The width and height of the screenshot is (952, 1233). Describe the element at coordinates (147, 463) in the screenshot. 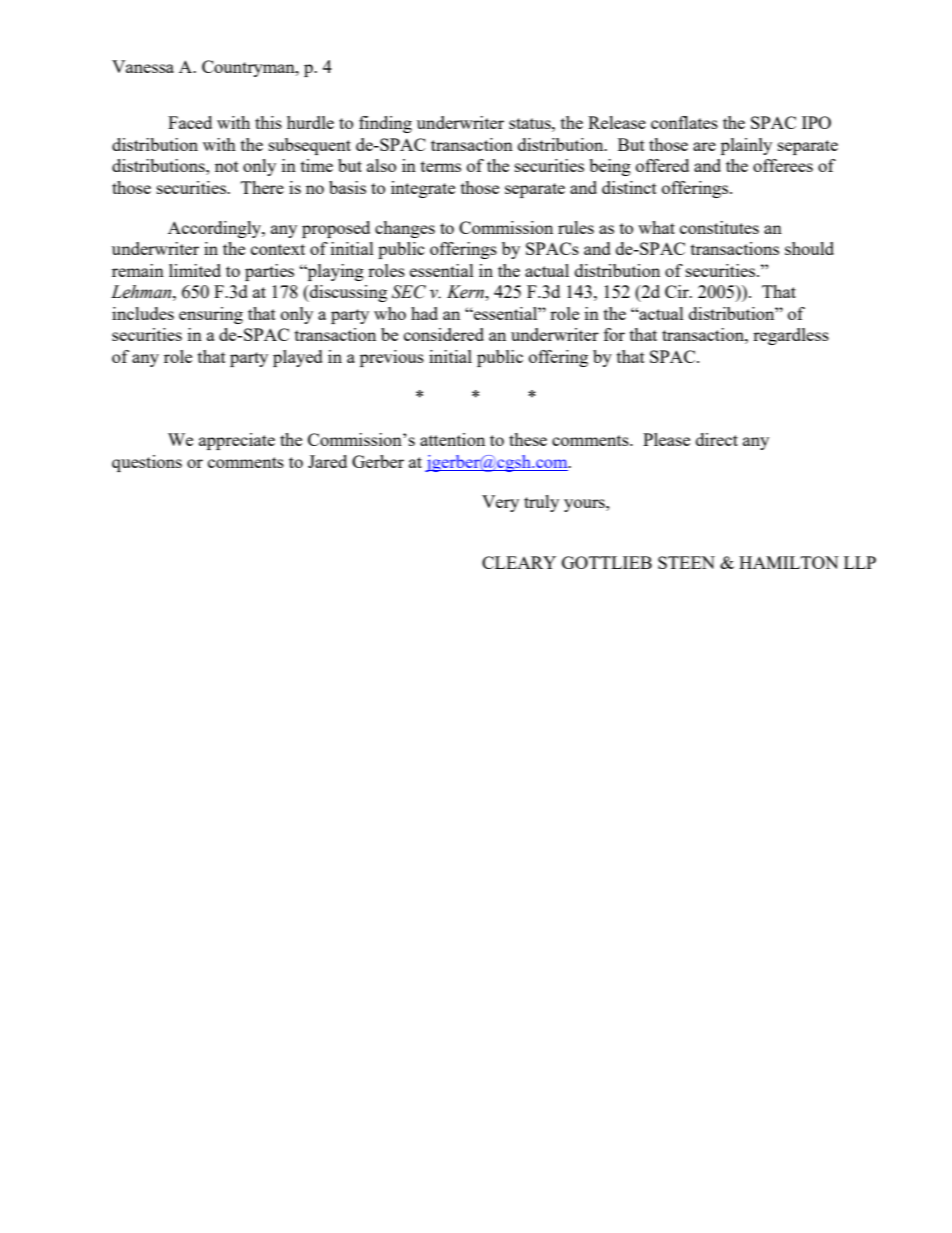

I see `questions` at that location.
